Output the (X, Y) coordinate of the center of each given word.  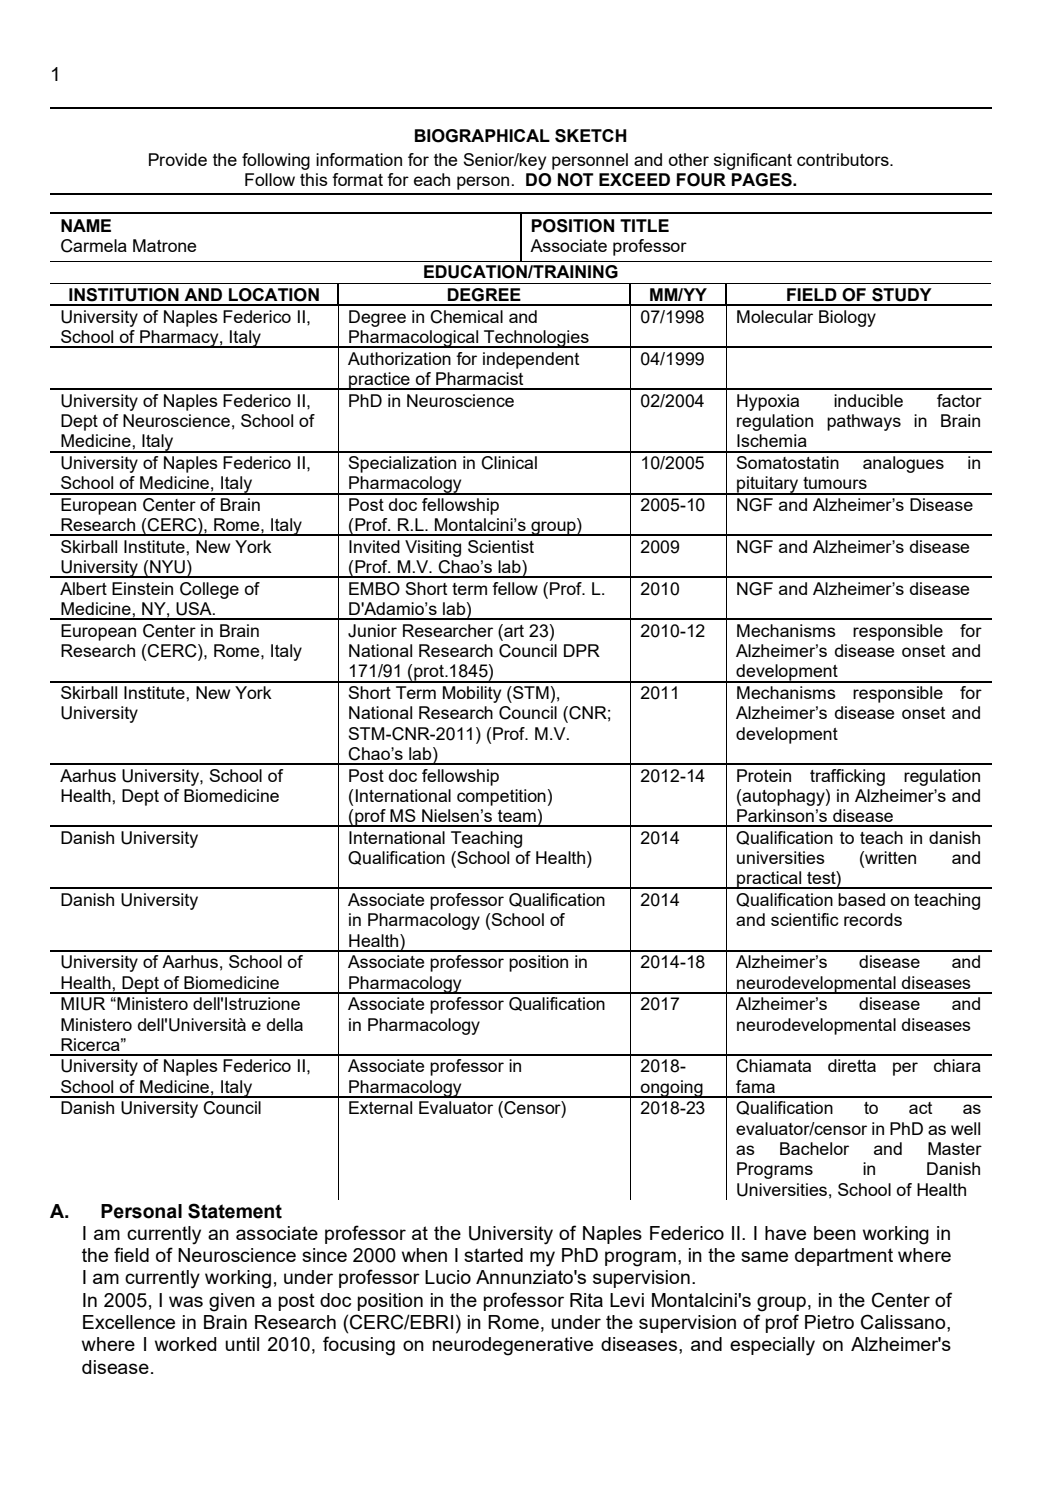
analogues (903, 464)
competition (501, 797)
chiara (957, 1065)
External (380, 1107)
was (186, 1301)
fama (755, 1086)
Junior (372, 631)
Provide (178, 159)
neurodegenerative (513, 1346)
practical (769, 880)
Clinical (509, 463)
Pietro (829, 1322)
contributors (844, 159)
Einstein (142, 588)
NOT (576, 180)
